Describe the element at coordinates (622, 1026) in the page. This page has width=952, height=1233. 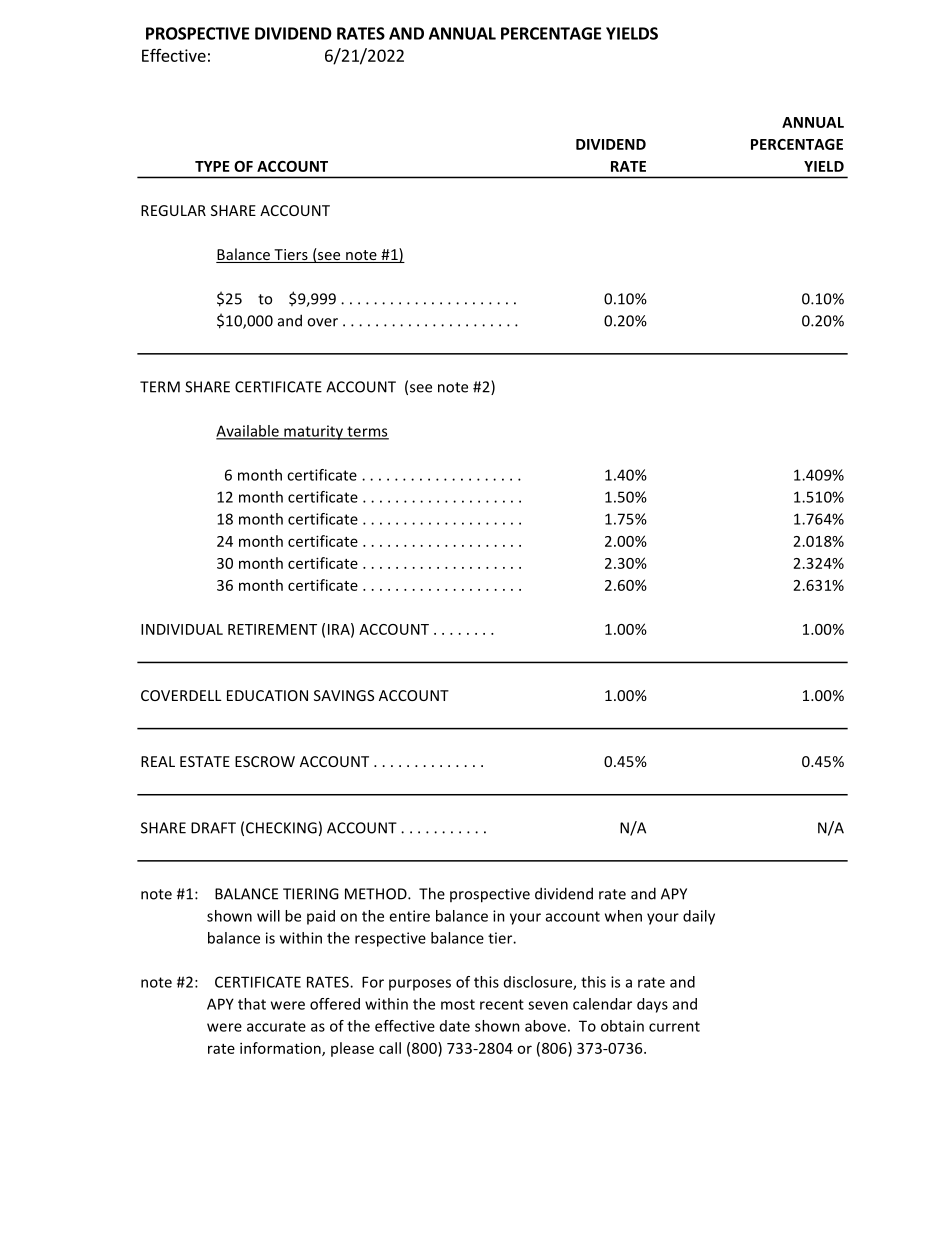
I see `obtain` at that location.
